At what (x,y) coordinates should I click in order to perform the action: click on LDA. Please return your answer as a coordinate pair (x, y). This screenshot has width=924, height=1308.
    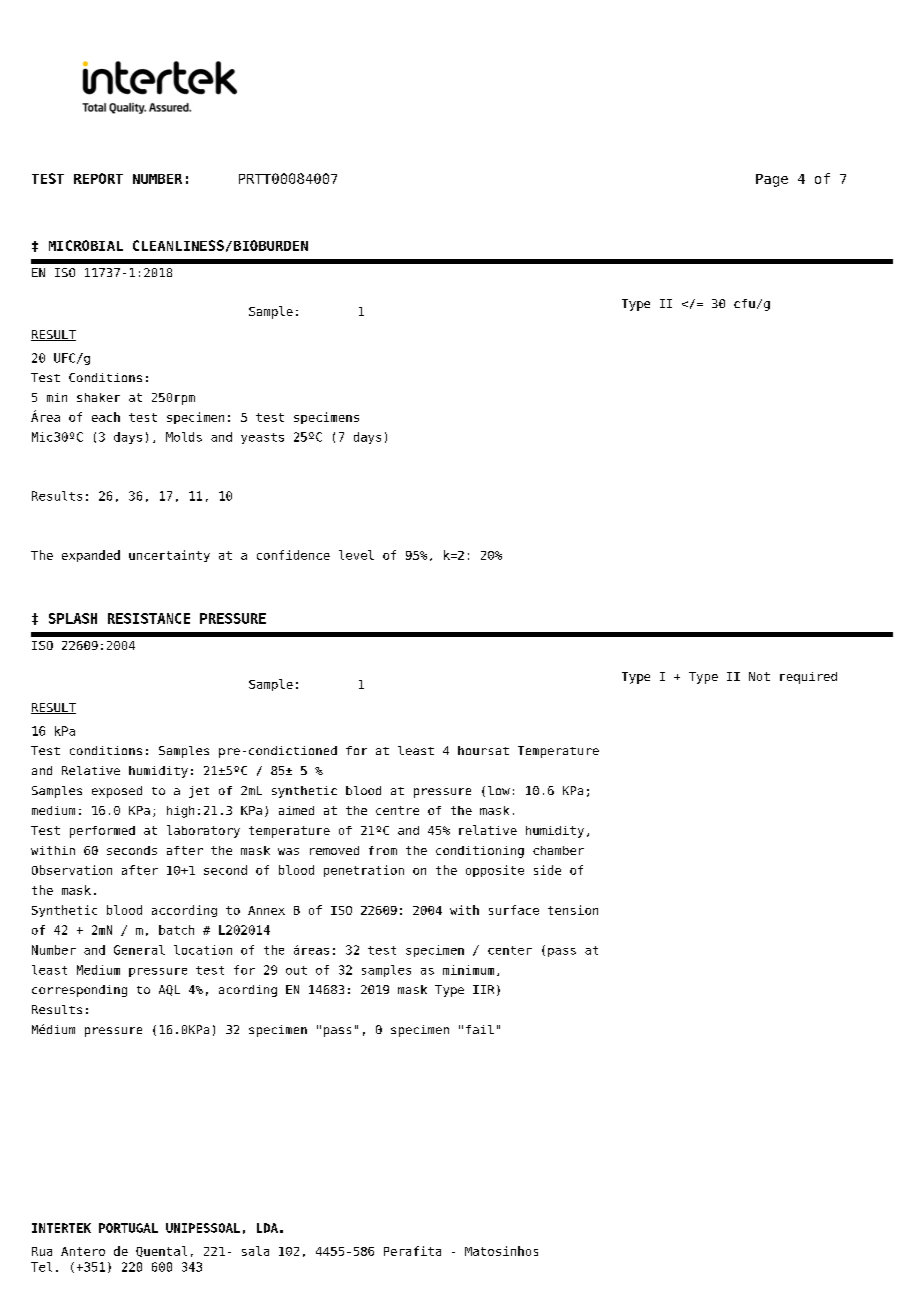
    Looking at the image, I should click on (267, 1228).
